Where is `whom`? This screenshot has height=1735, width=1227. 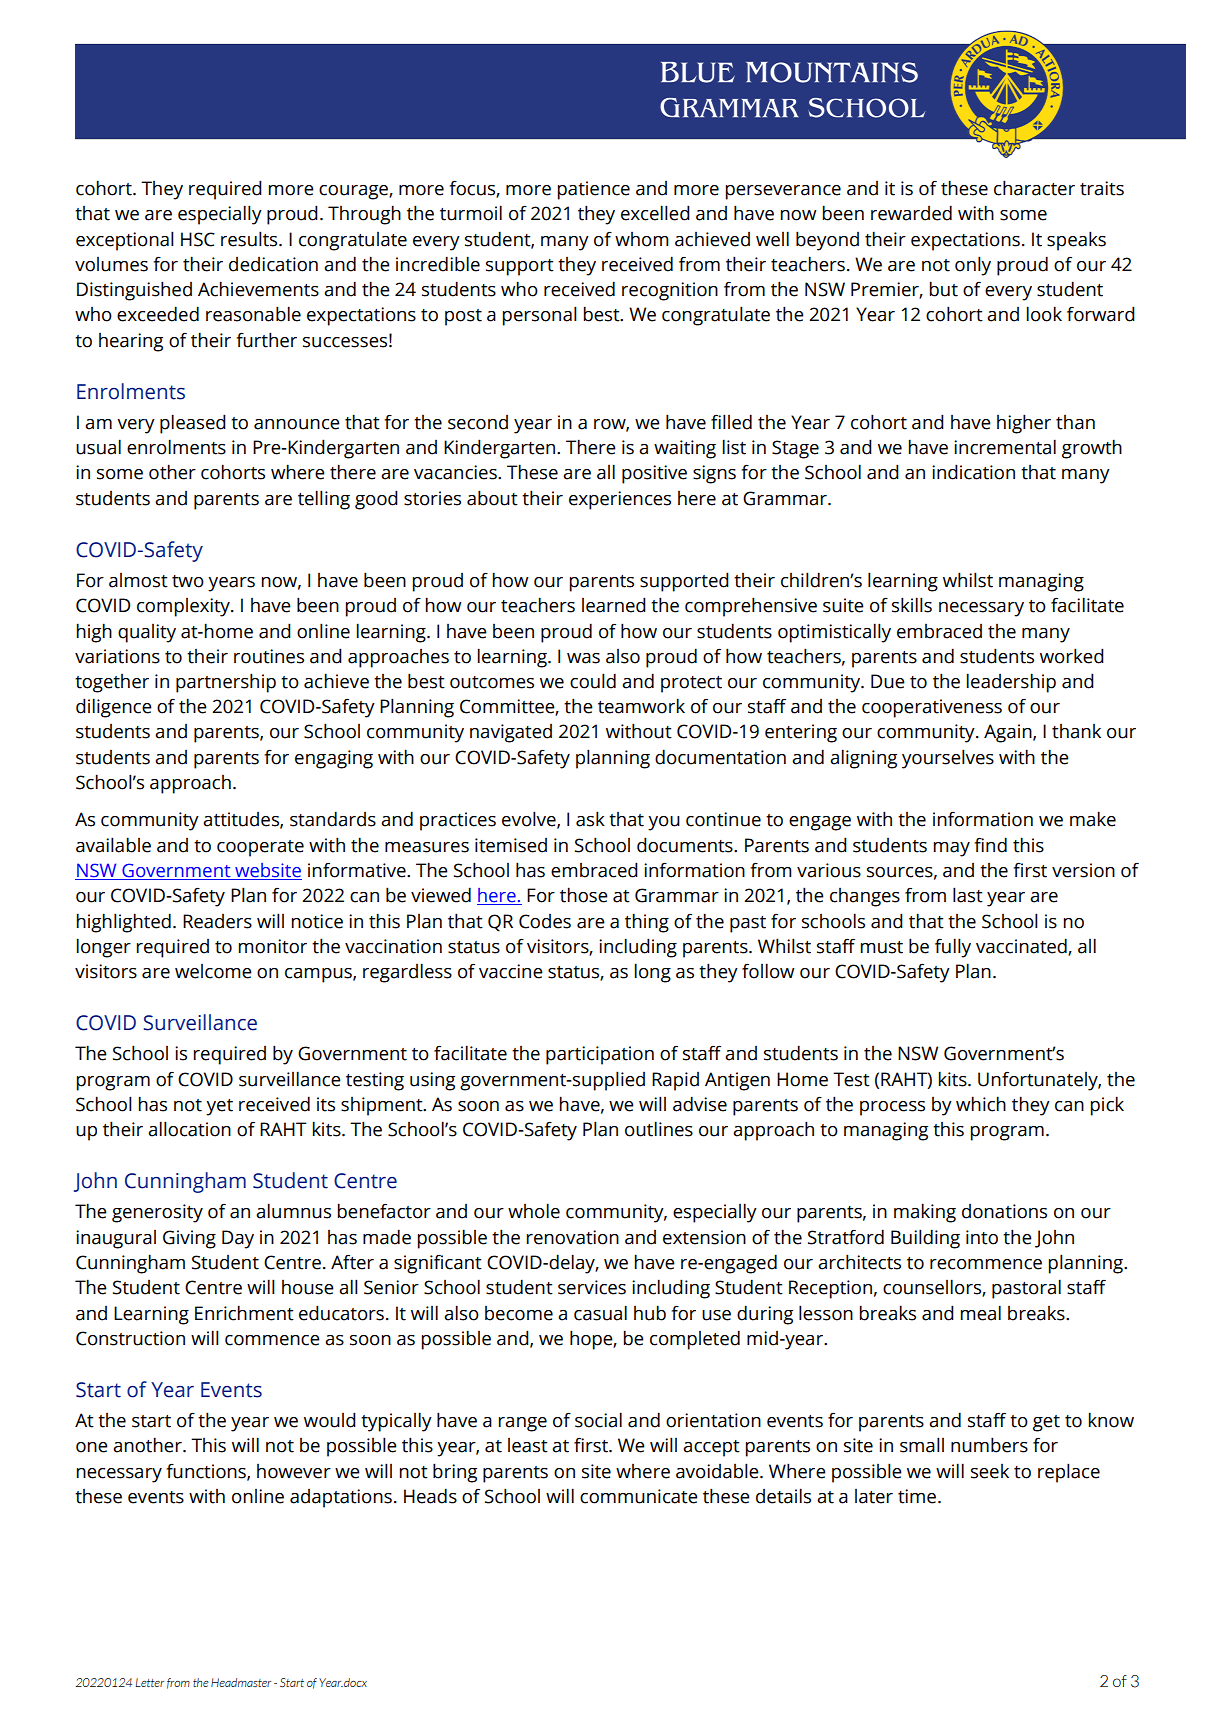 whom is located at coordinates (642, 239).
